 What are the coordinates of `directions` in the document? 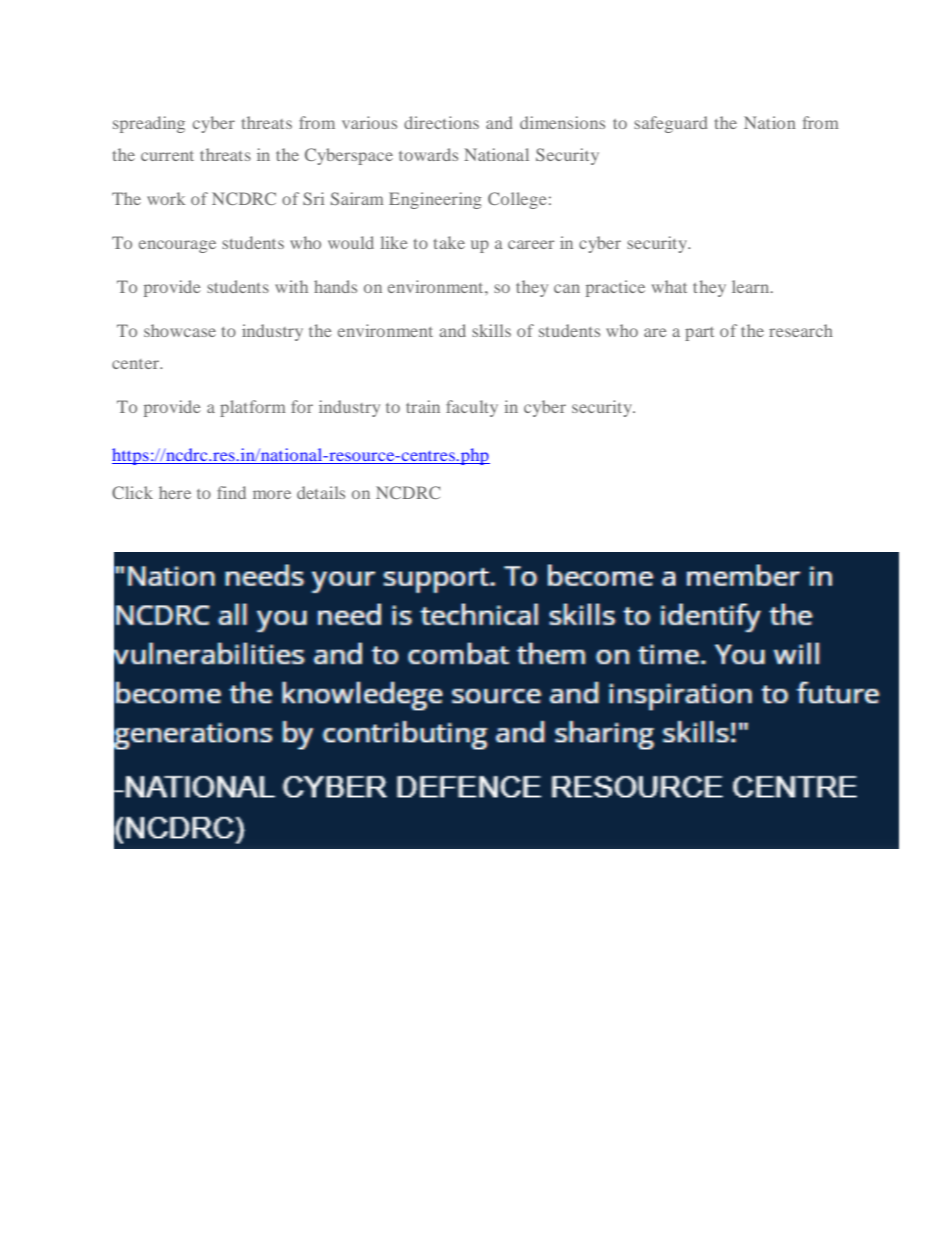 It's located at (441, 122).
